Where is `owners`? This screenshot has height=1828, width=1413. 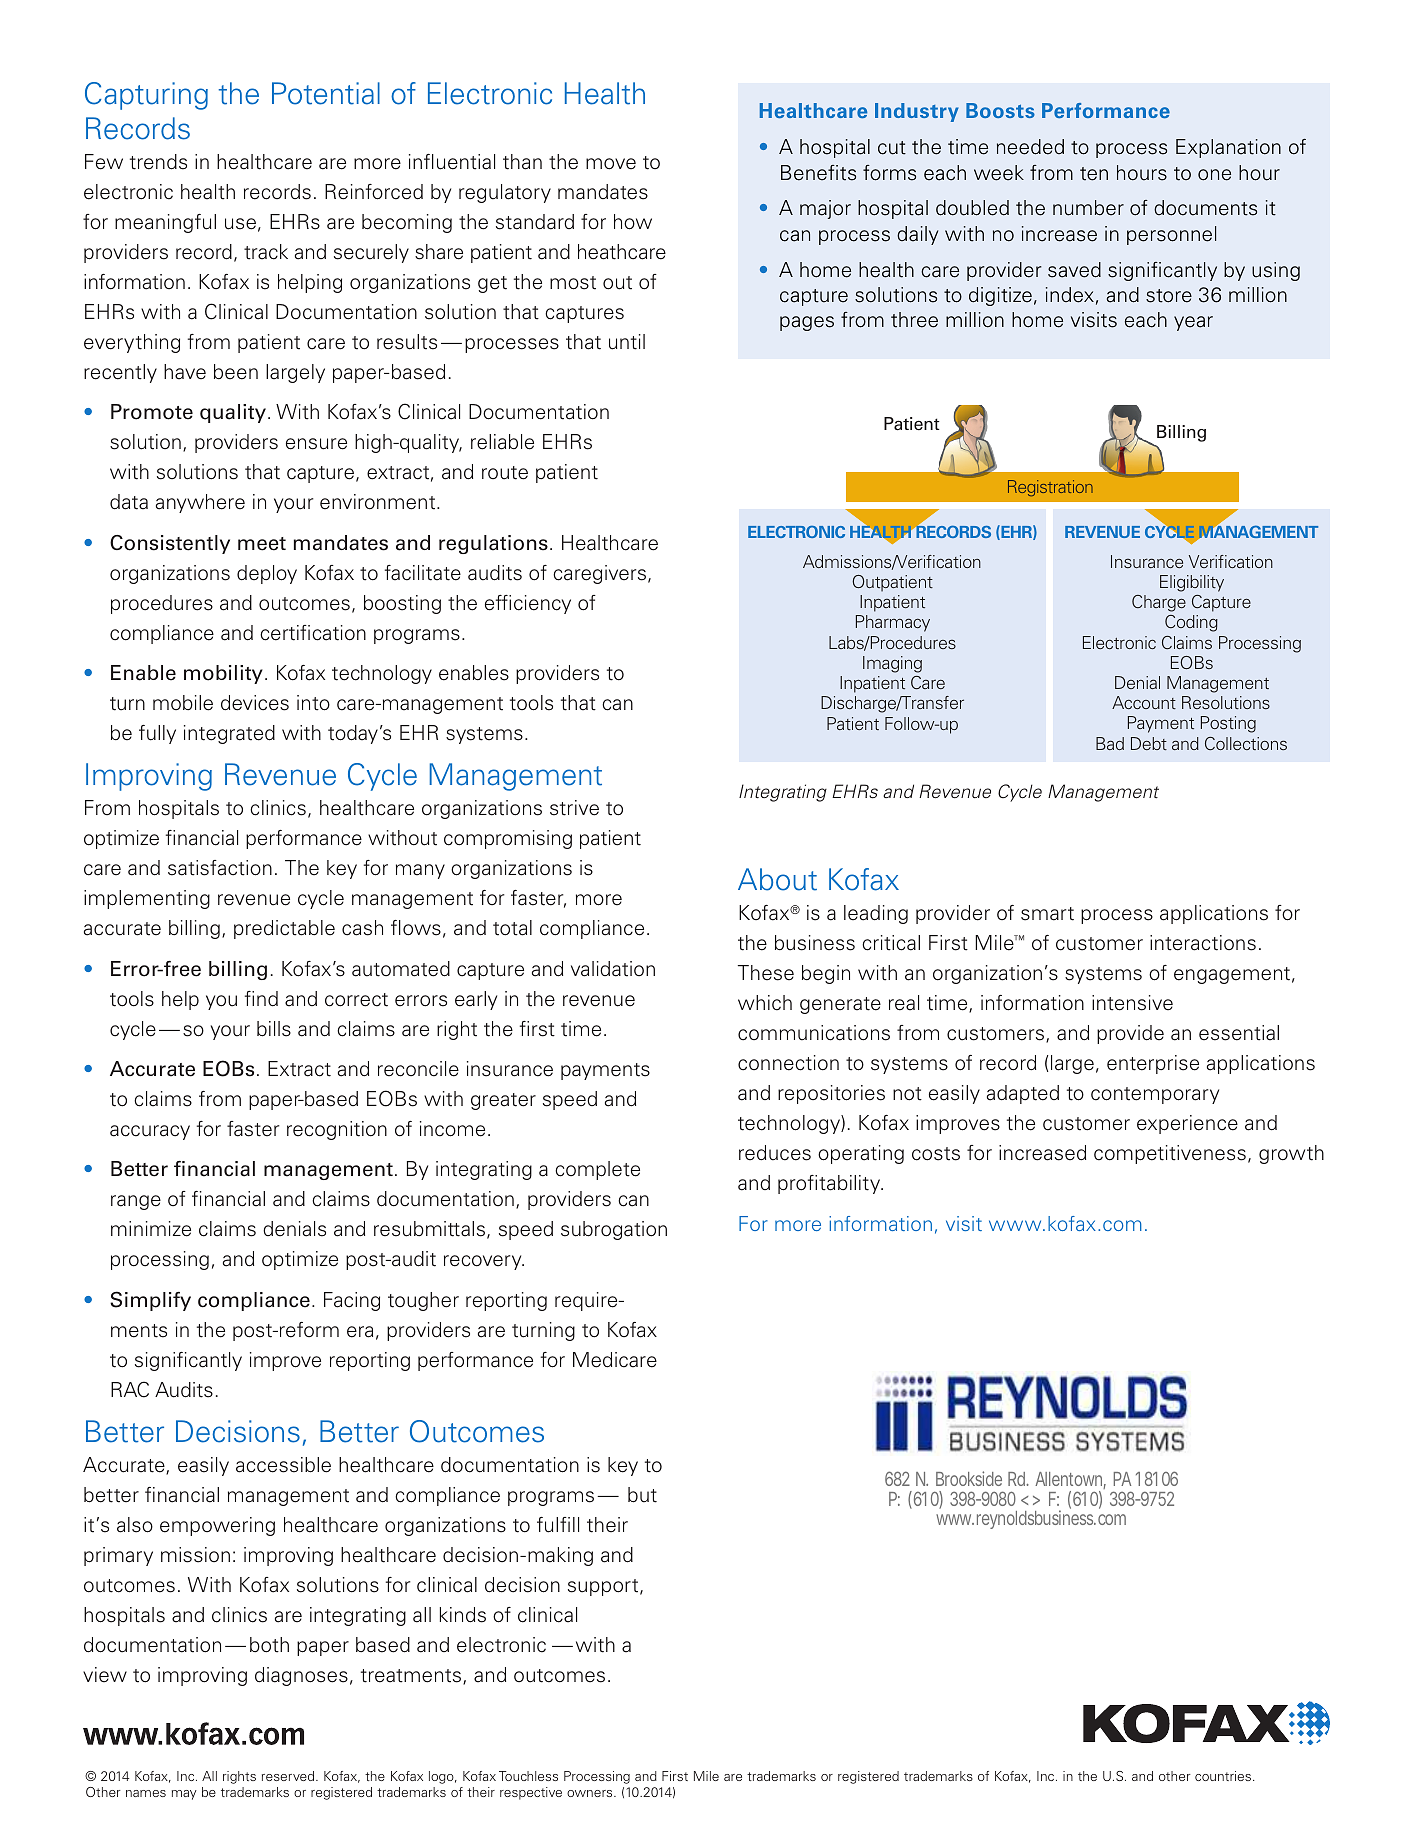 owners is located at coordinates (591, 1793).
